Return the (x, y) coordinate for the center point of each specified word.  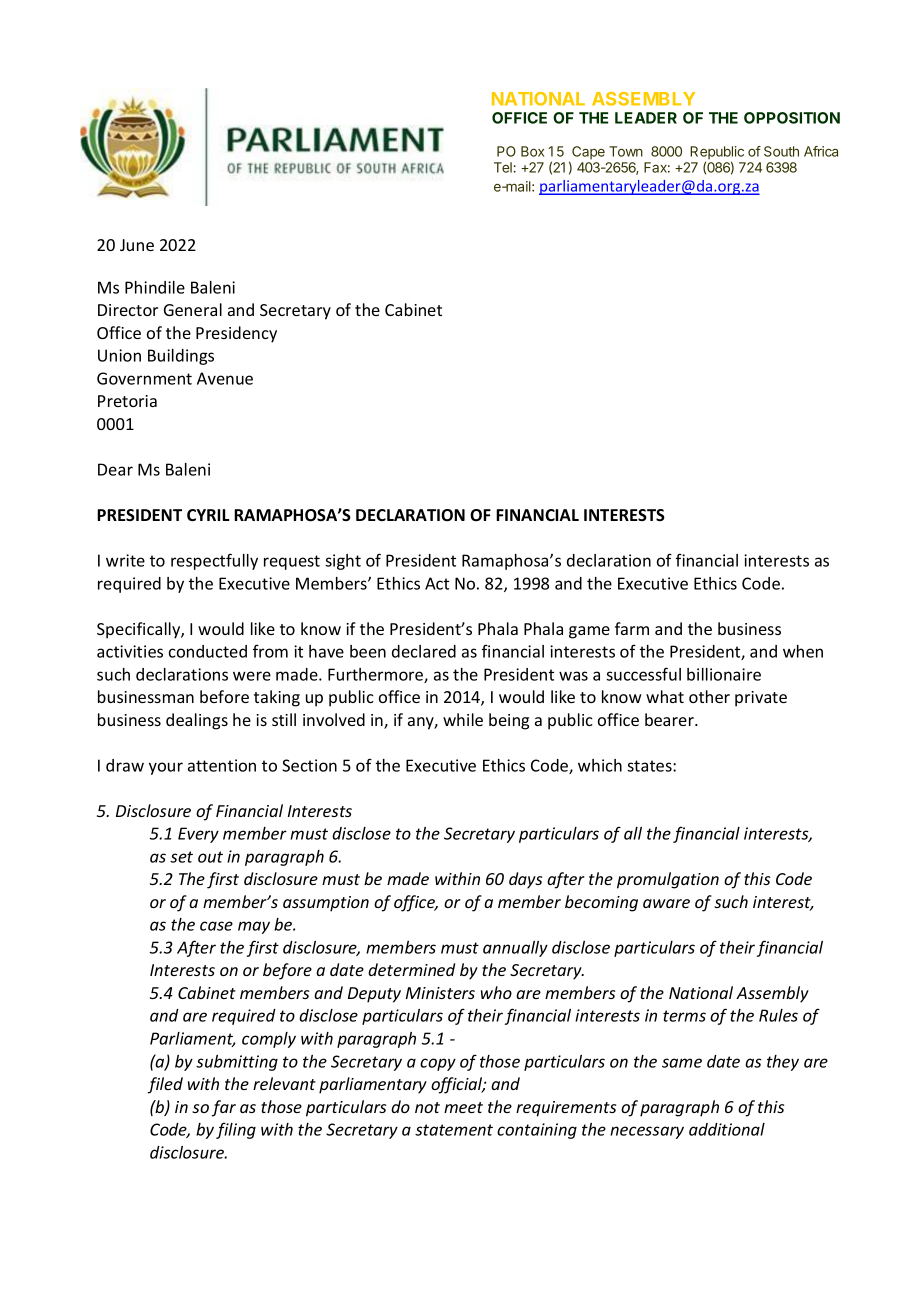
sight (343, 562)
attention (222, 765)
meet (463, 1107)
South (781, 151)
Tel (503, 167)
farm (632, 628)
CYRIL (208, 515)
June (137, 245)
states (650, 766)
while (463, 719)
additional (727, 1129)
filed (165, 1085)
